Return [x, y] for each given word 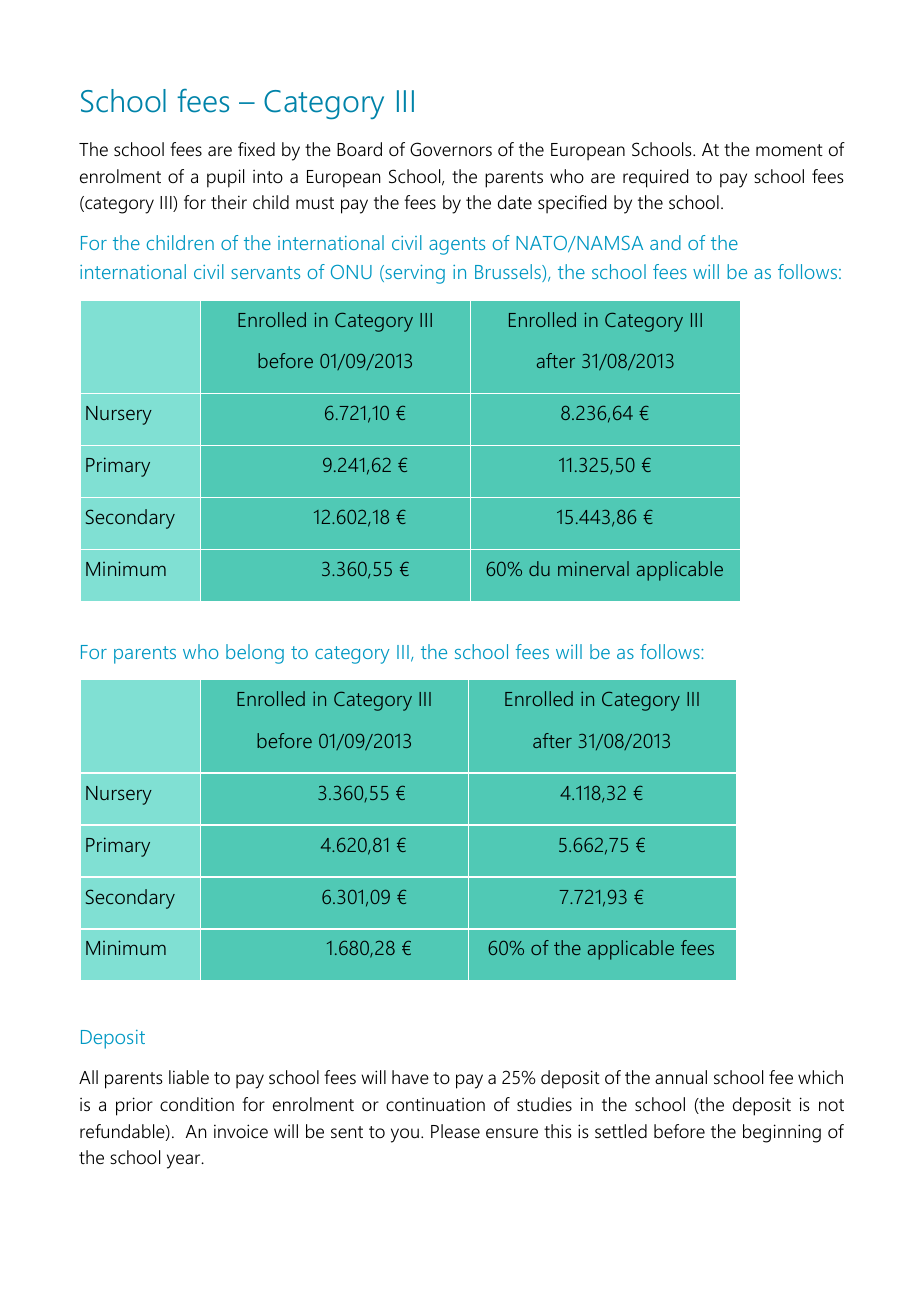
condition [197, 1104]
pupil [225, 178]
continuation [435, 1105]
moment [789, 150]
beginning [782, 1133]
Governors [451, 149]
